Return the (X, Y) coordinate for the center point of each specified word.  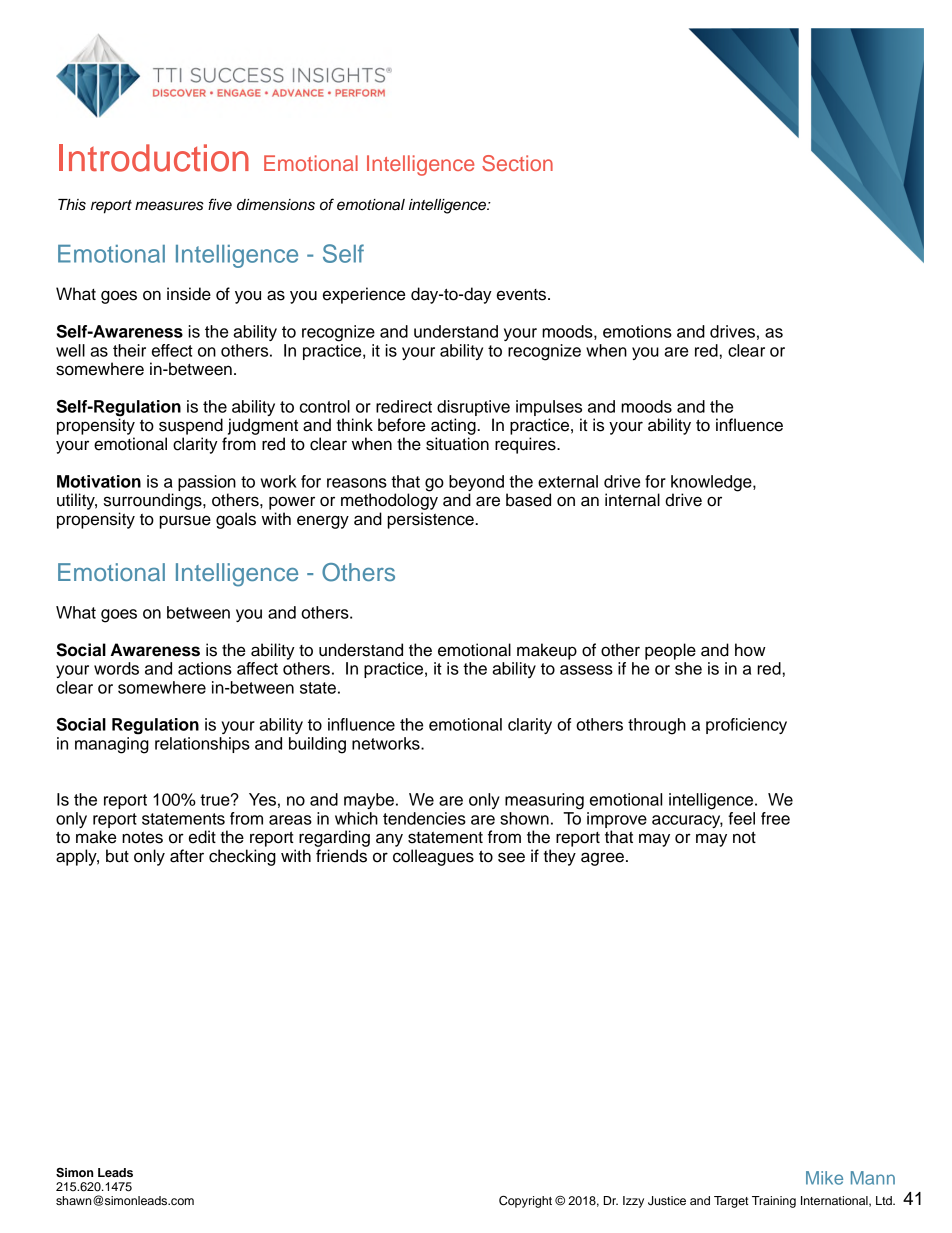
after (187, 856)
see (511, 857)
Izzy (633, 1202)
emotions (637, 331)
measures (169, 206)
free (775, 818)
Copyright (525, 1201)
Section (517, 163)
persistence (432, 520)
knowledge (712, 484)
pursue (185, 522)
